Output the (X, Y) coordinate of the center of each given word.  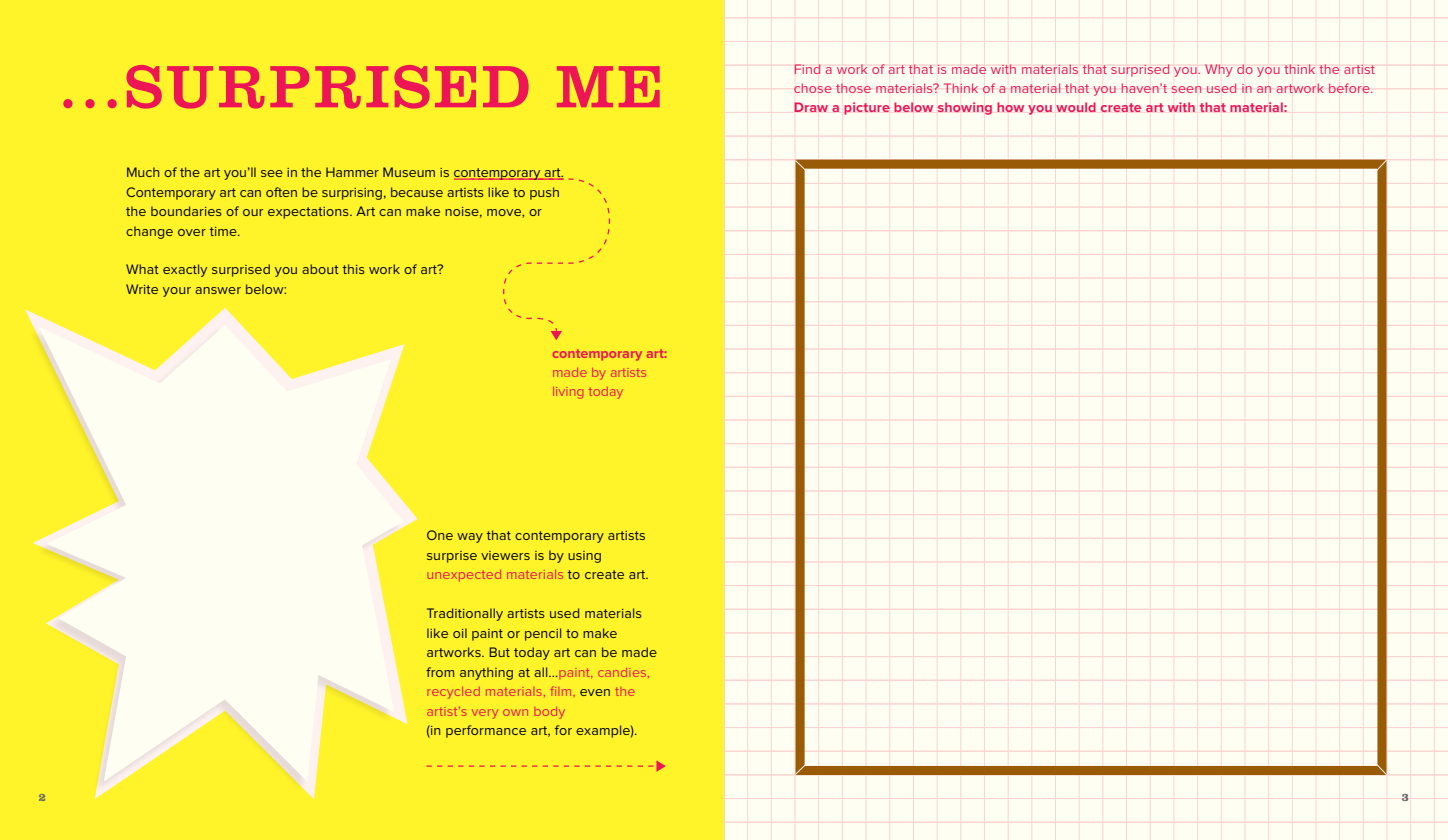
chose (813, 88)
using (584, 557)
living (568, 393)
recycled (454, 693)
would (1076, 107)
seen (1186, 89)
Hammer (352, 172)
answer (218, 290)
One (440, 535)
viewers (505, 555)
